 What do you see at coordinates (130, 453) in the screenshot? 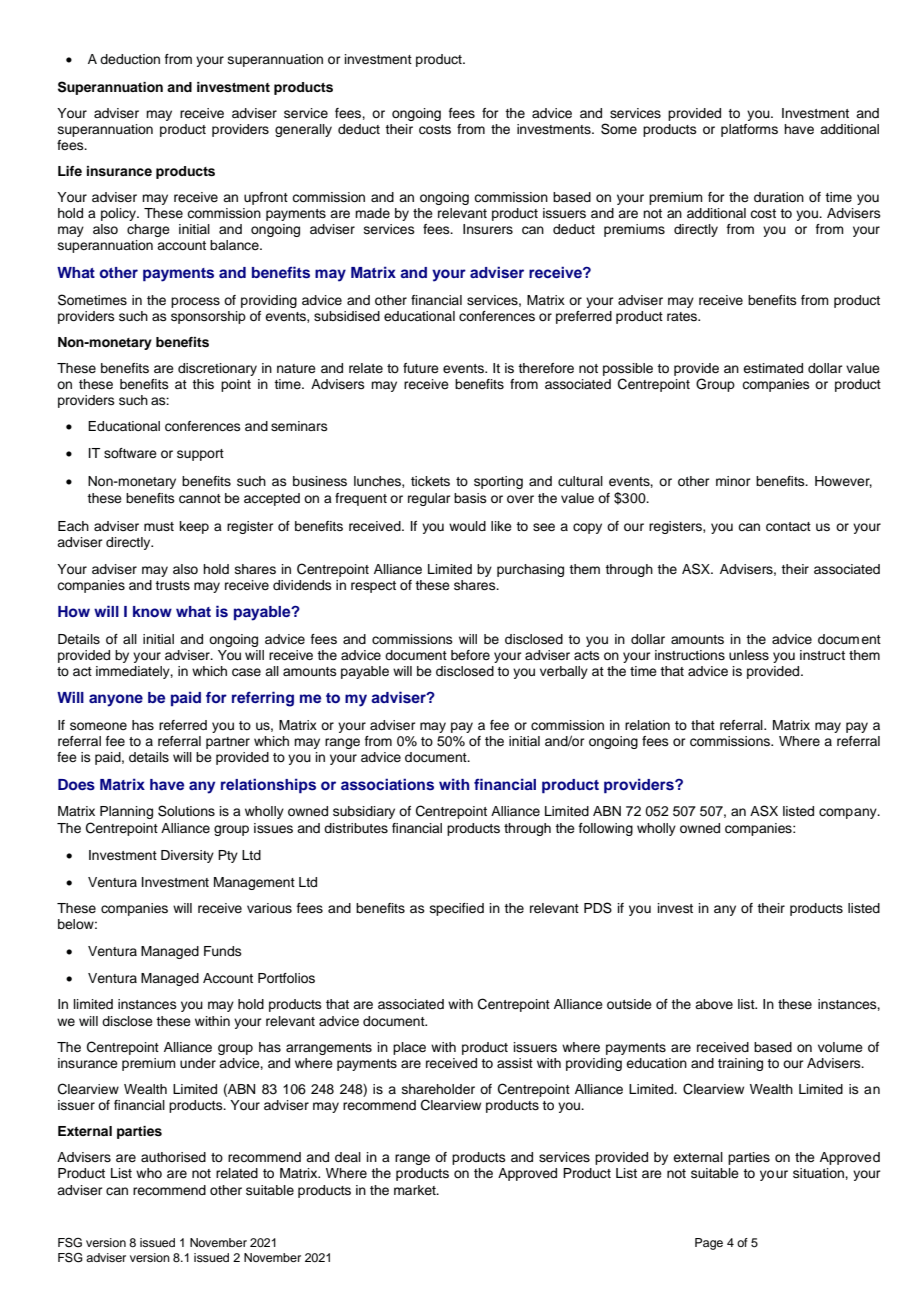
I see `software` at bounding box center [130, 453].
